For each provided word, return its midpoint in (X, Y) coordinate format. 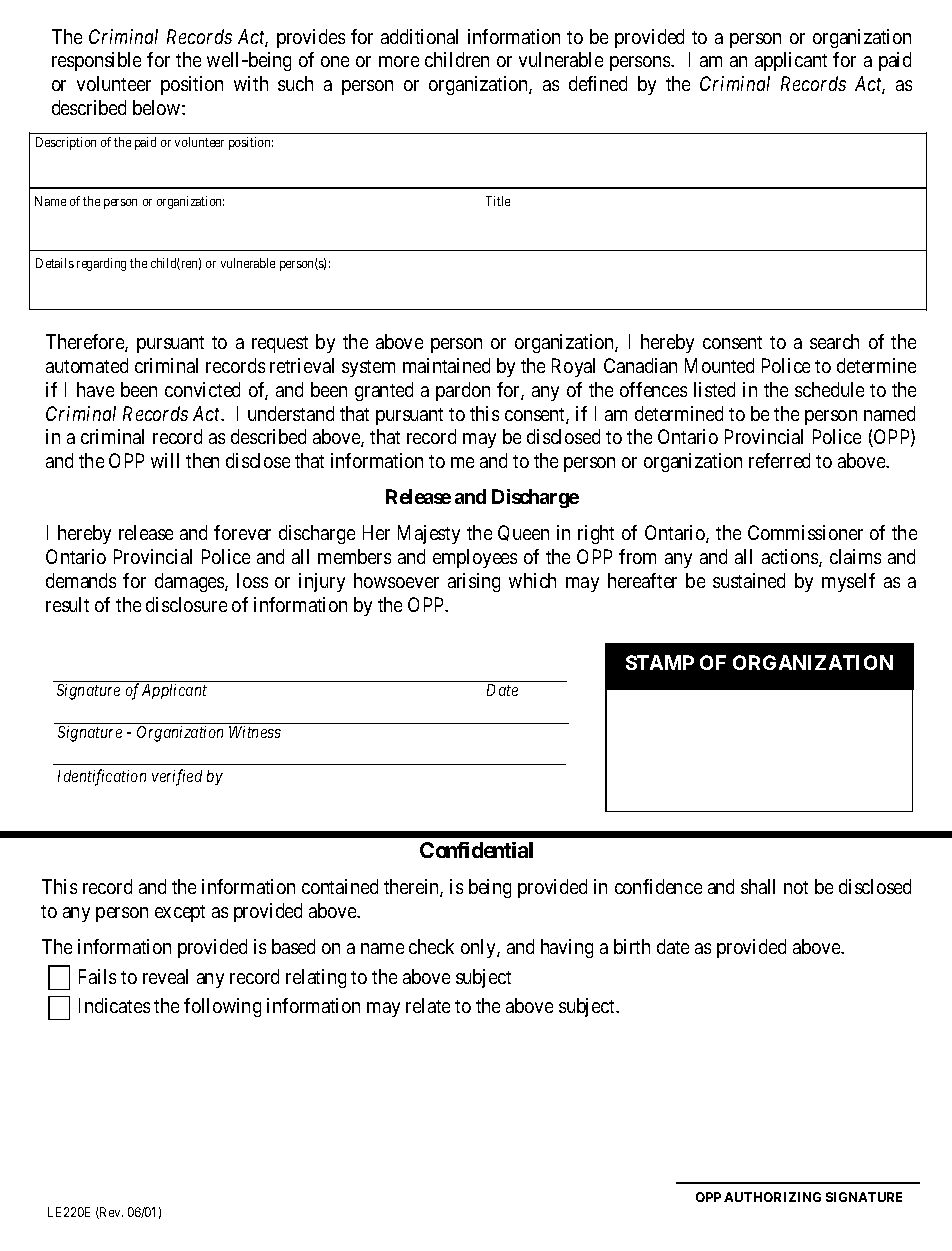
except (180, 913)
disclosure (186, 604)
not (796, 887)
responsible (96, 61)
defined (598, 83)
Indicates (114, 1005)
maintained (446, 365)
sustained (749, 580)
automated (87, 365)
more (399, 61)
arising (474, 582)
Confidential (476, 850)
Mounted (719, 365)
